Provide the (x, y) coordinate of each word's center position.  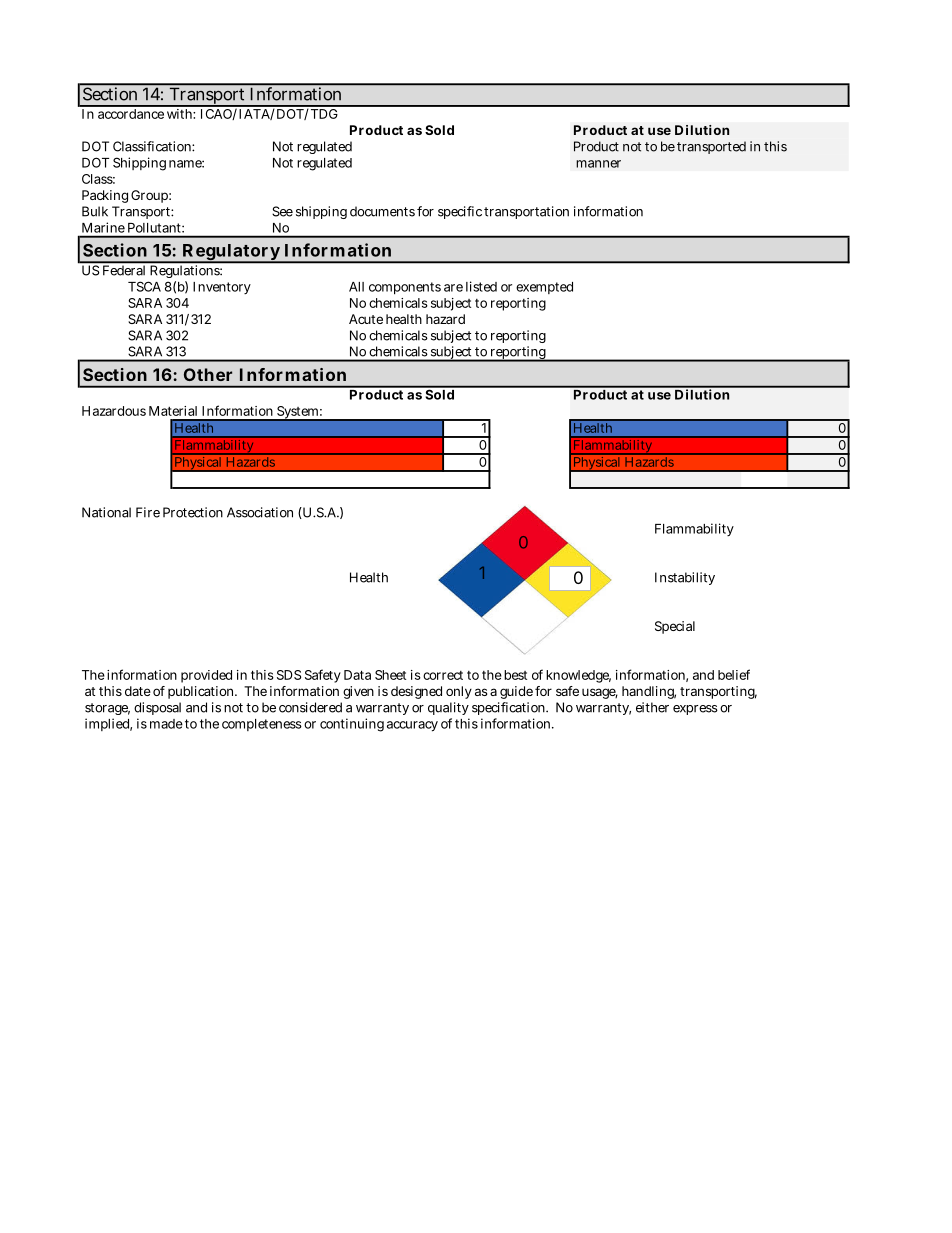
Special (675, 627)
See (282, 211)
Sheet (390, 675)
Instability (685, 578)
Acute (366, 319)
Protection (193, 512)
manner (598, 164)
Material (173, 411)
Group (149, 196)
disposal (157, 708)
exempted (544, 288)
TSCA (144, 286)
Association (260, 512)
